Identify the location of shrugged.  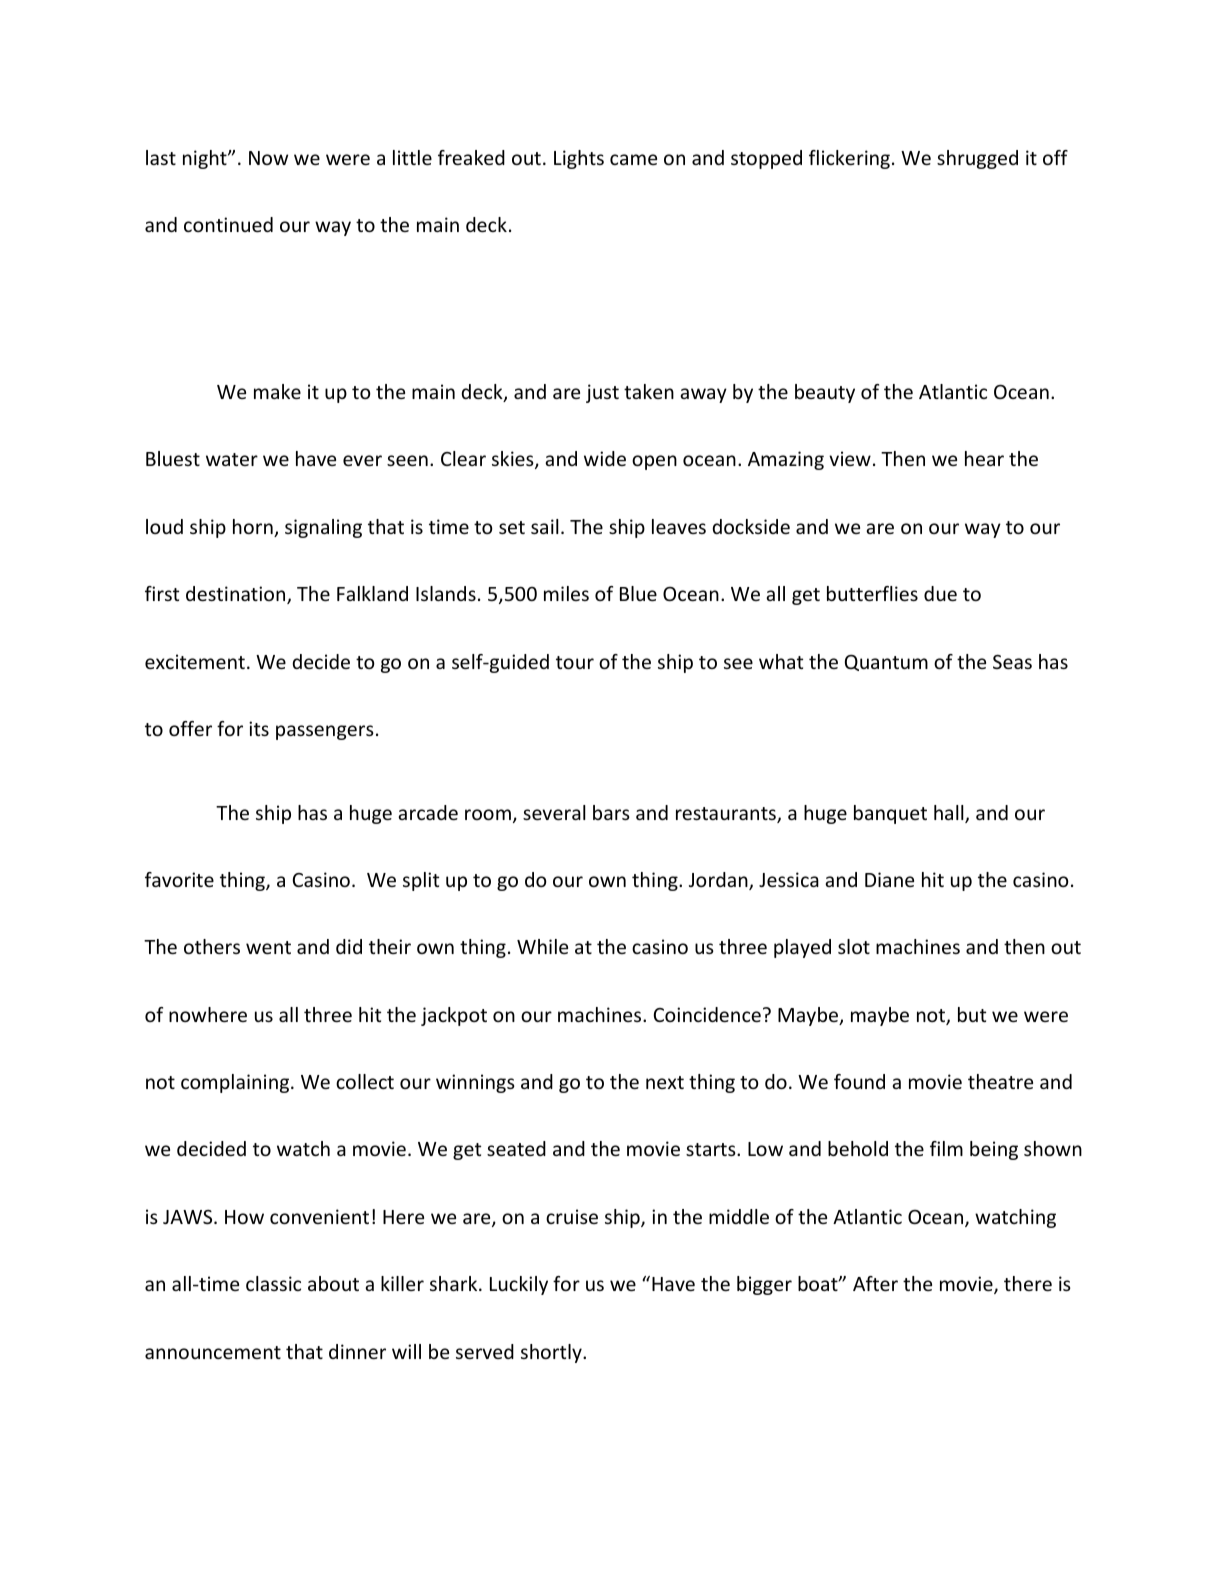
(977, 159).
